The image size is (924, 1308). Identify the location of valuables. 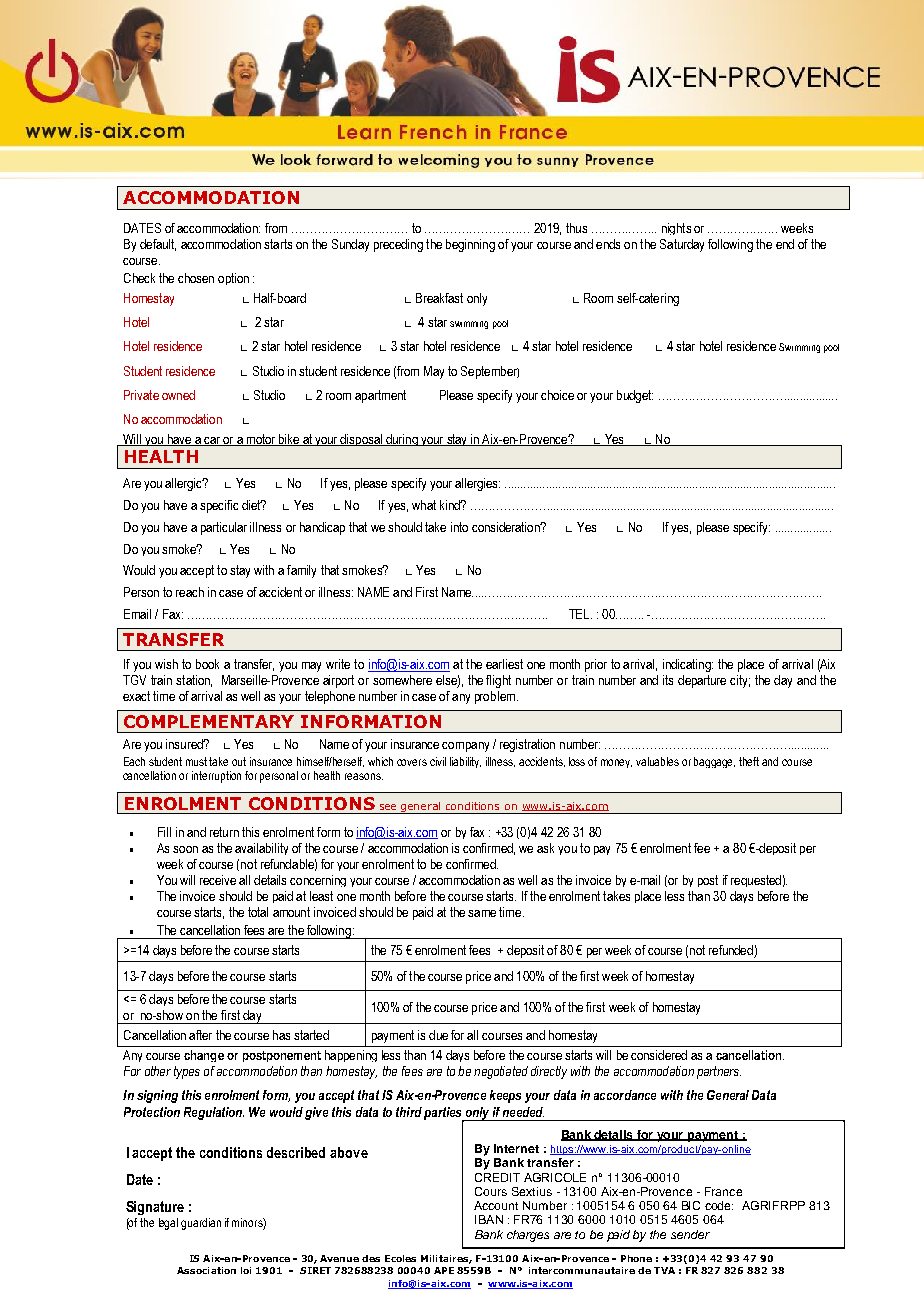
(657, 761).
